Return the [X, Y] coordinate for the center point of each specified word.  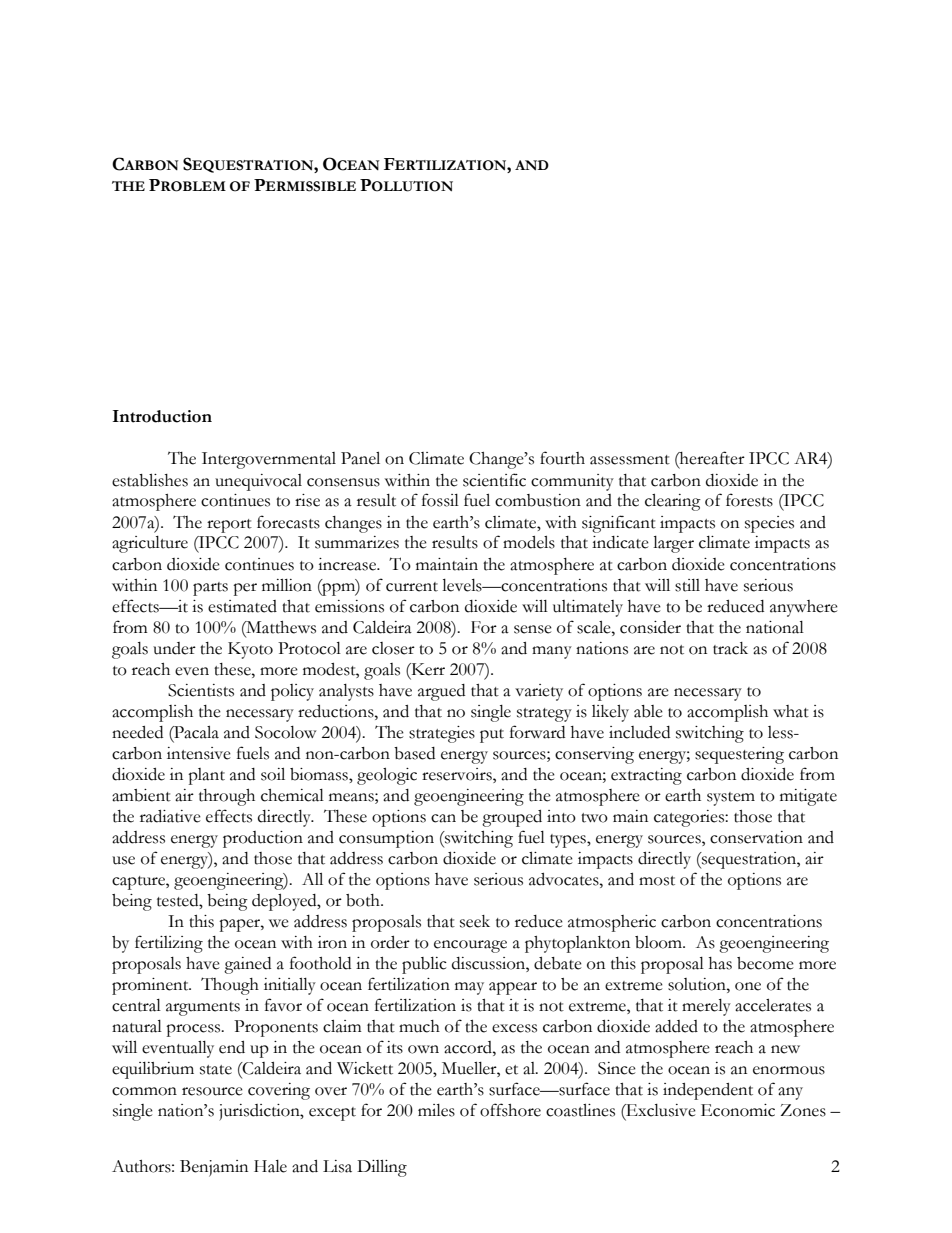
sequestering [739, 755]
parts [210, 589]
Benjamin [214, 1168]
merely [706, 1007]
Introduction [162, 416]
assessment [630, 460]
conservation [756, 837]
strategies [442, 734]
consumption [386, 839]
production [263, 839]
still [687, 585]
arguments [203, 1009]
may [469, 988]
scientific [494, 480]
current [412, 587]
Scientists [201, 690]
